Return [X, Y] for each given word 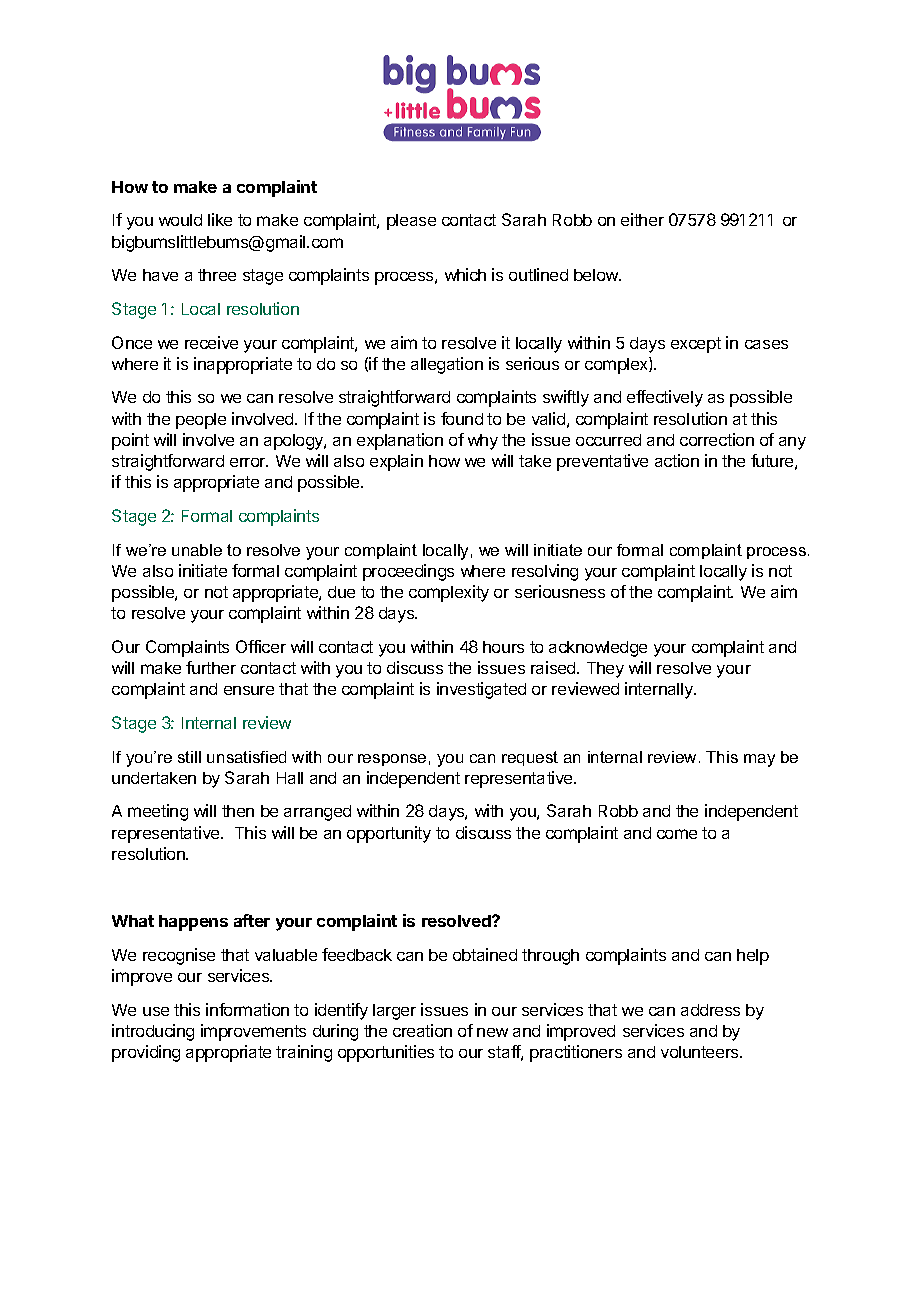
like [220, 219]
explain [396, 462]
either [642, 219]
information [247, 1009]
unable [197, 550]
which [465, 274]
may [759, 760]
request [530, 758]
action [677, 460]
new [492, 1032]
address [710, 1010]
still [189, 757]
